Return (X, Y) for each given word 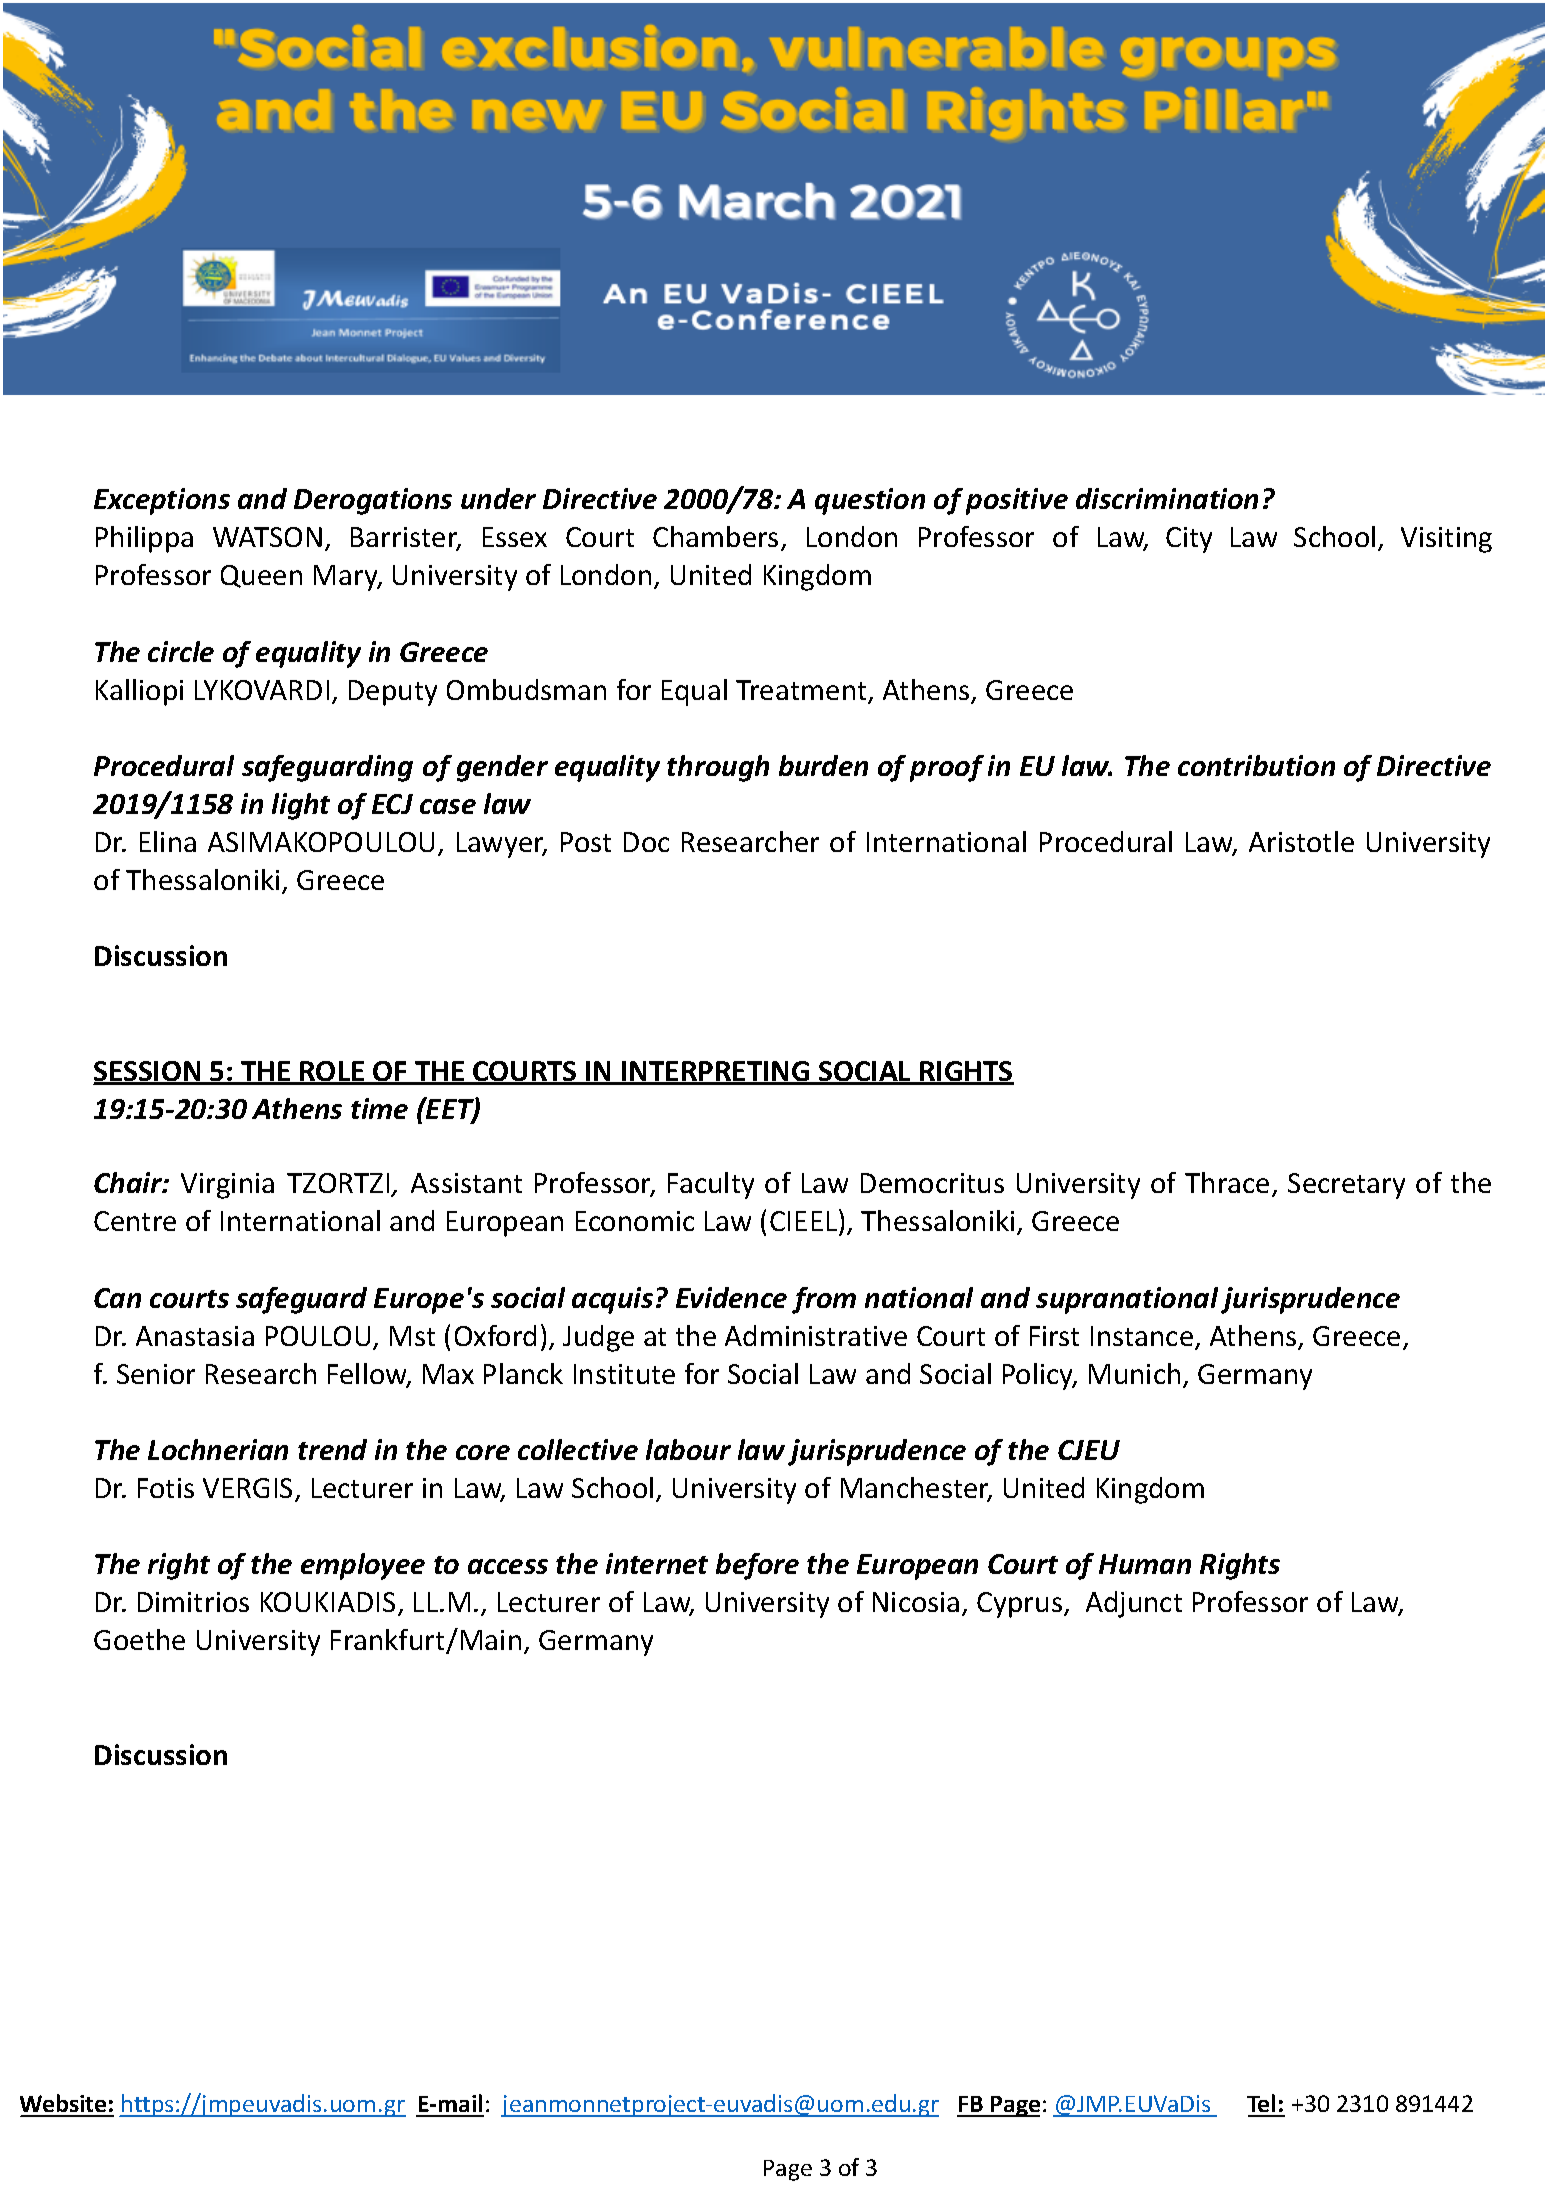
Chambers (715, 536)
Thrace (1227, 1182)
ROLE (332, 1072)
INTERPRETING (716, 1072)
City (1189, 540)
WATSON (267, 537)
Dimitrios (193, 1602)
